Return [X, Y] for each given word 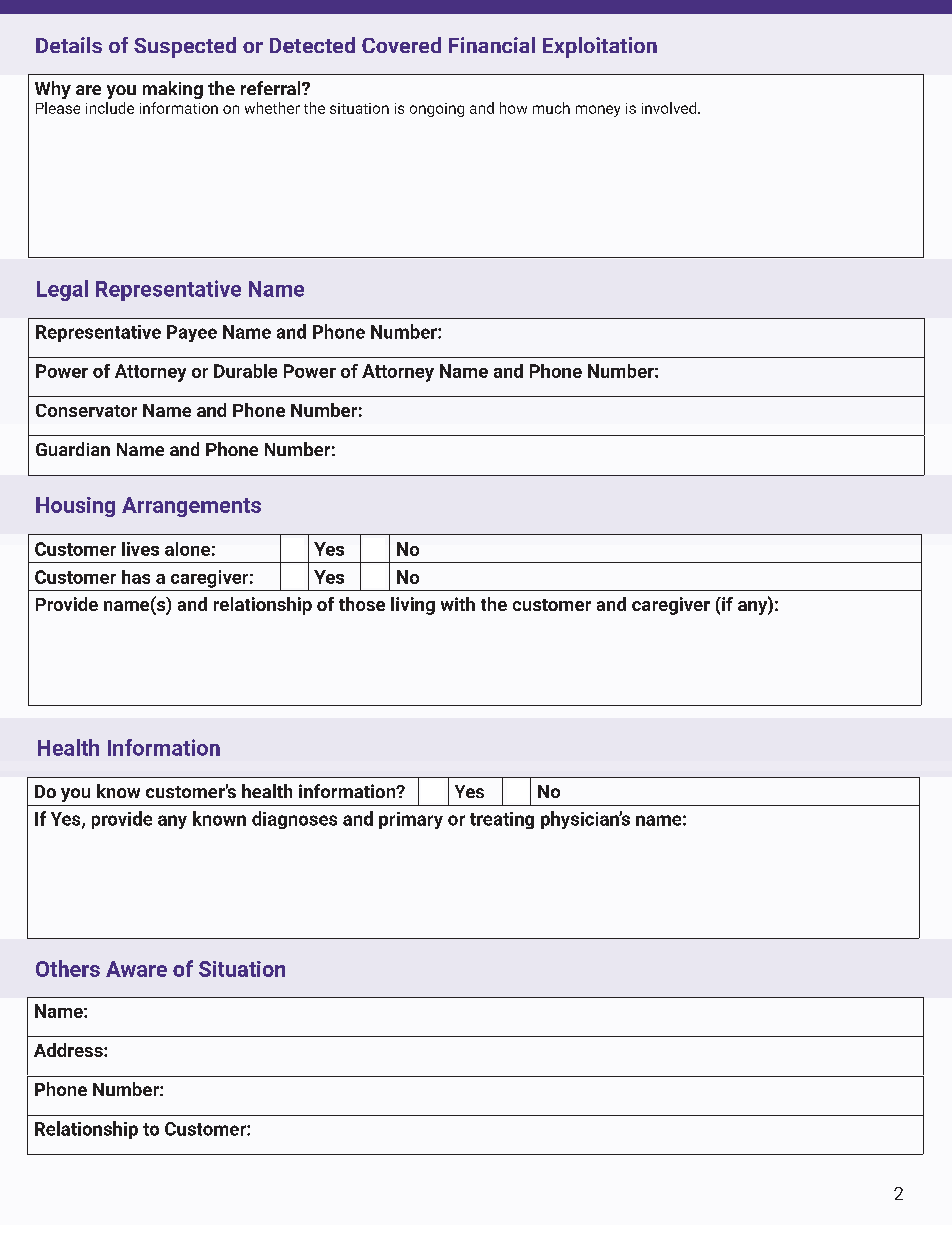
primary [411, 820]
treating [502, 820]
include [110, 108]
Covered [401, 45]
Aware [136, 969]
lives [140, 549]
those [362, 604]
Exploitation [600, 47]
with [458, 604]
